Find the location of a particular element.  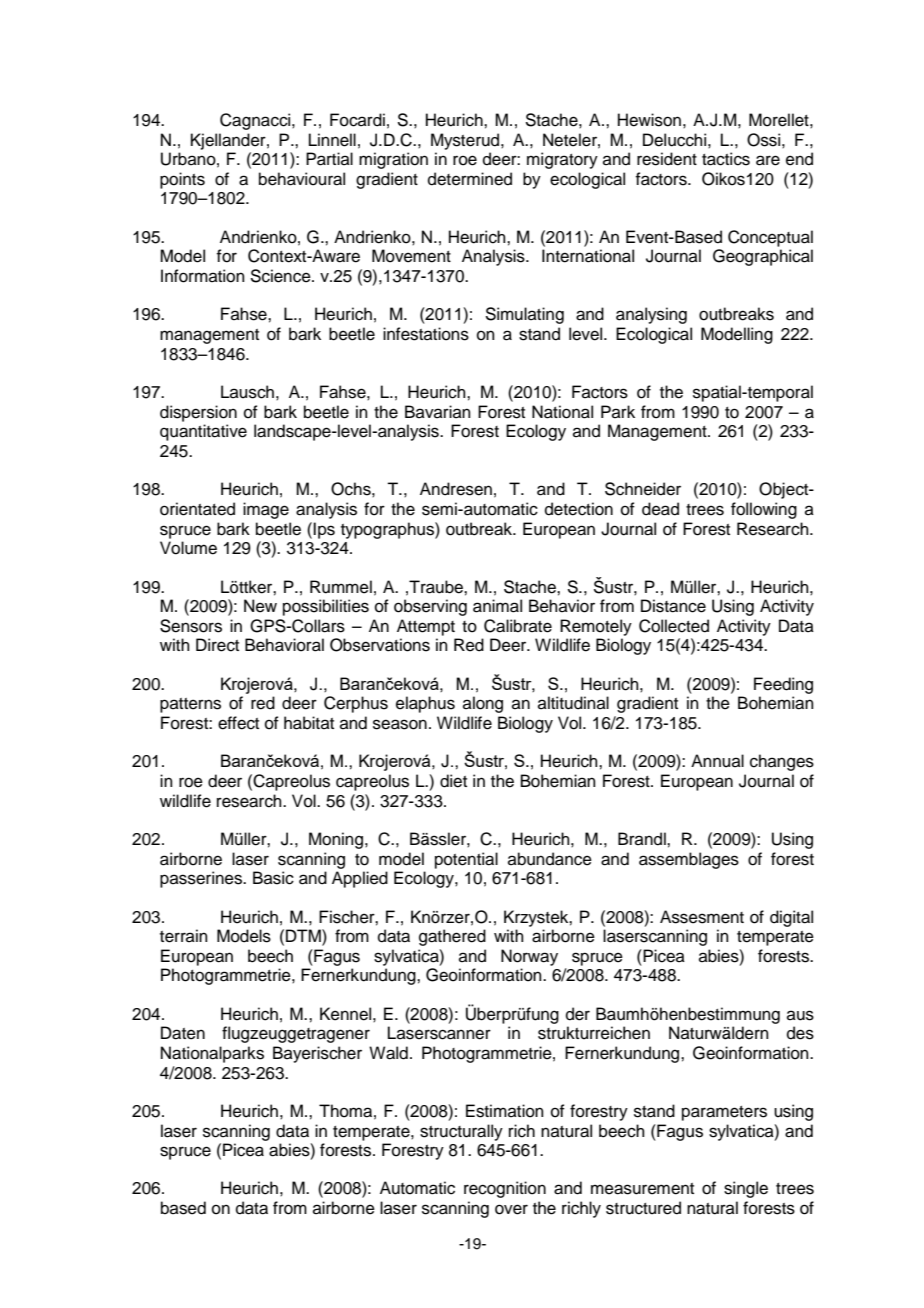

behavioural is located at coordinates (302, 179).
